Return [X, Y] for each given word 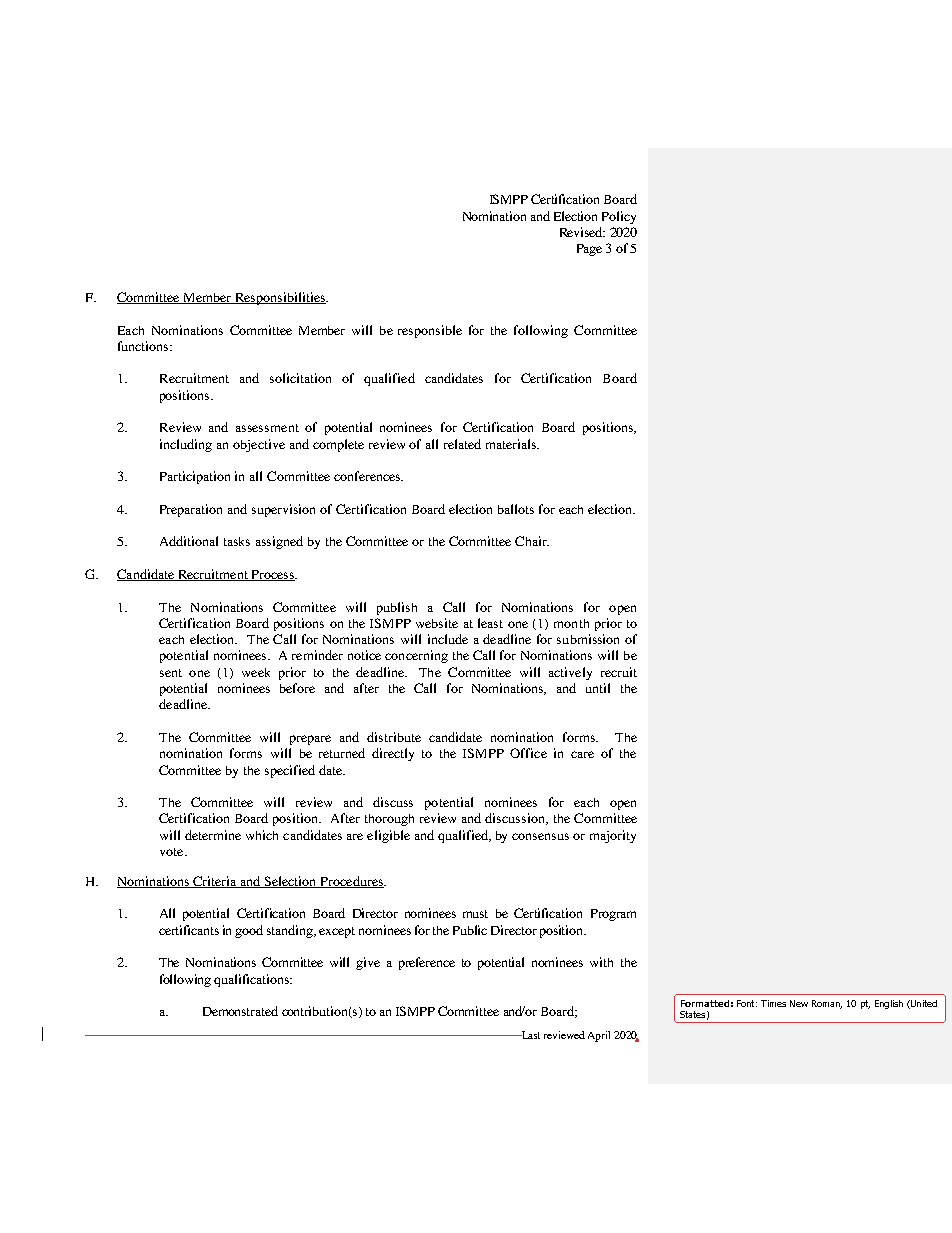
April [599, 1036]
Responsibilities [280, 298]
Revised [582, 232]
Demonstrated [240, 1011]
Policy [619, 217]
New [799, 1003]
